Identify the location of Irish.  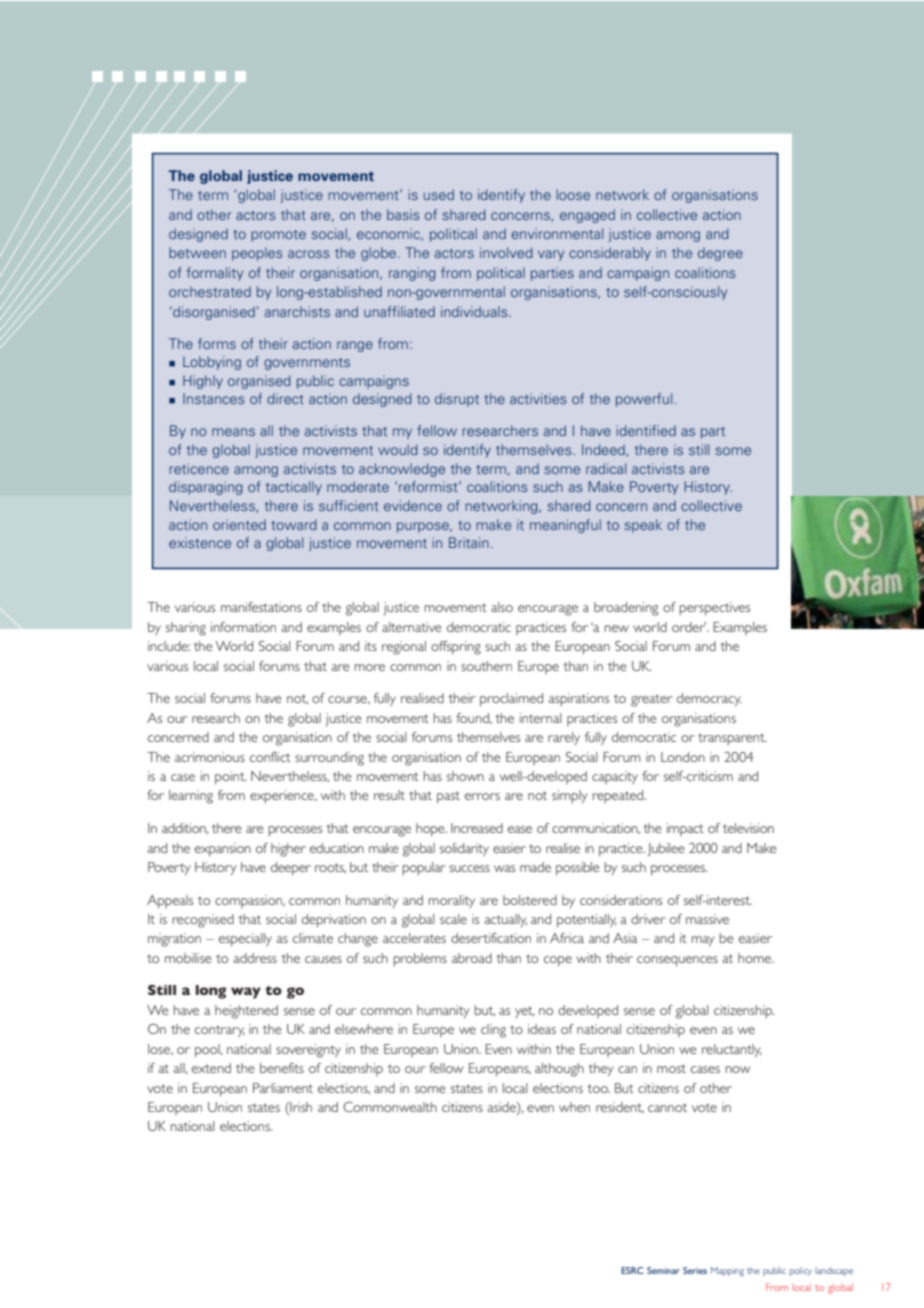
(300, 1108).
